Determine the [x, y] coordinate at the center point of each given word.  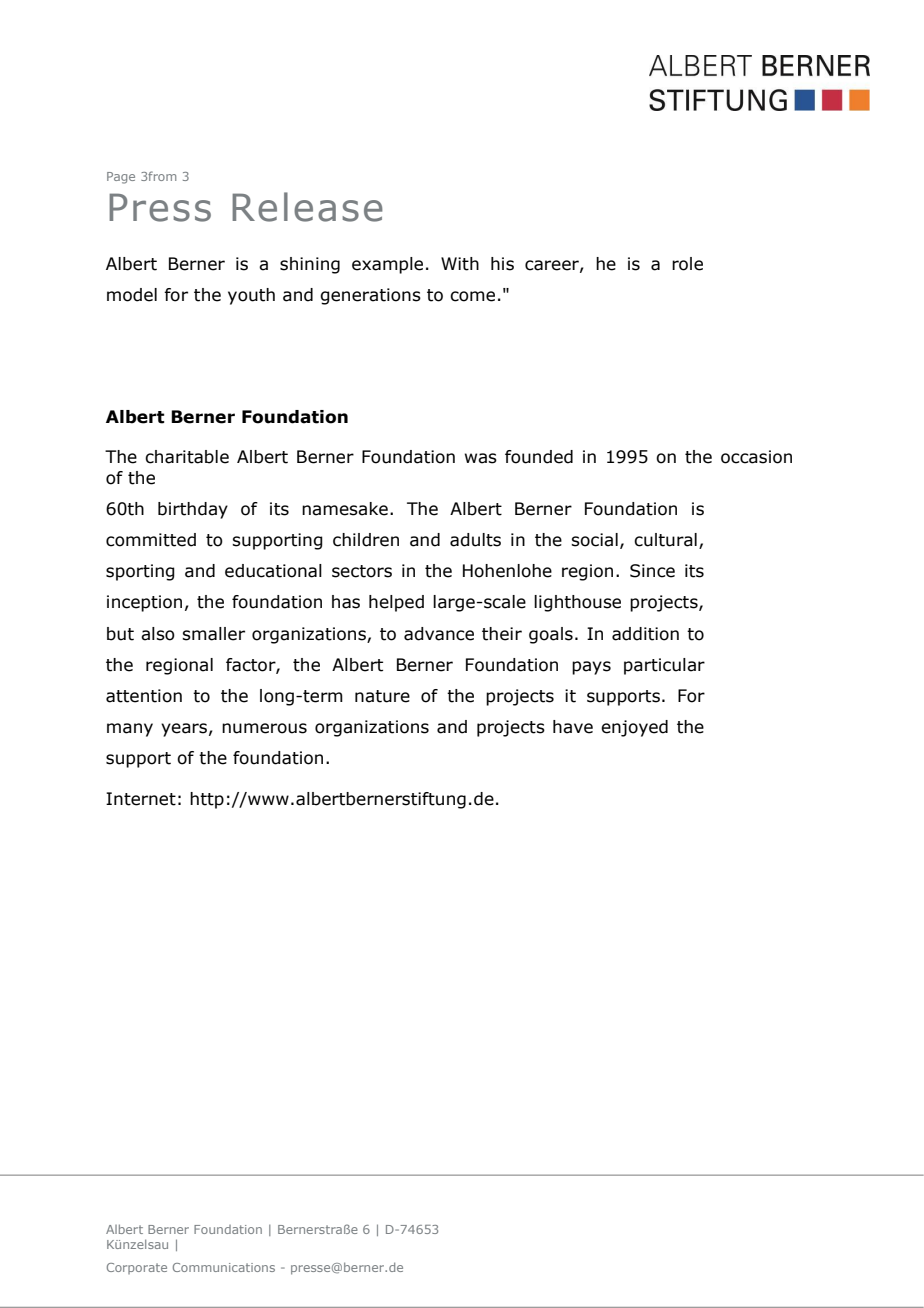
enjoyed [634, 728]
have [573, 727]
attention [144, 696]
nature [382, 696]
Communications [224, 1267]
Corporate [137, 1268]
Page [121, 178]
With [460, 264]
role [687, 264]
